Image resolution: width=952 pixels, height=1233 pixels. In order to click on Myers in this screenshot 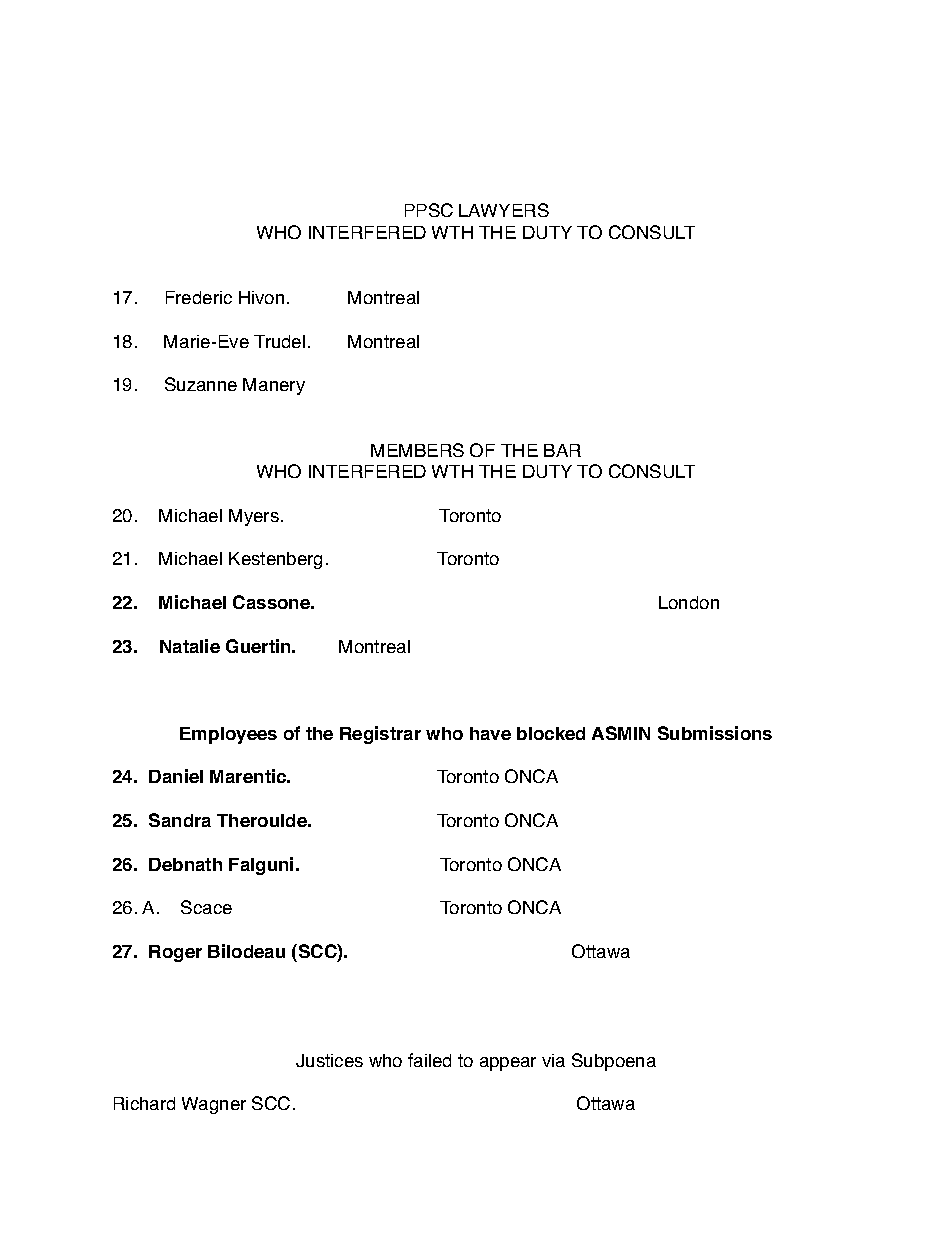, I will do `click(254, 517)`.
